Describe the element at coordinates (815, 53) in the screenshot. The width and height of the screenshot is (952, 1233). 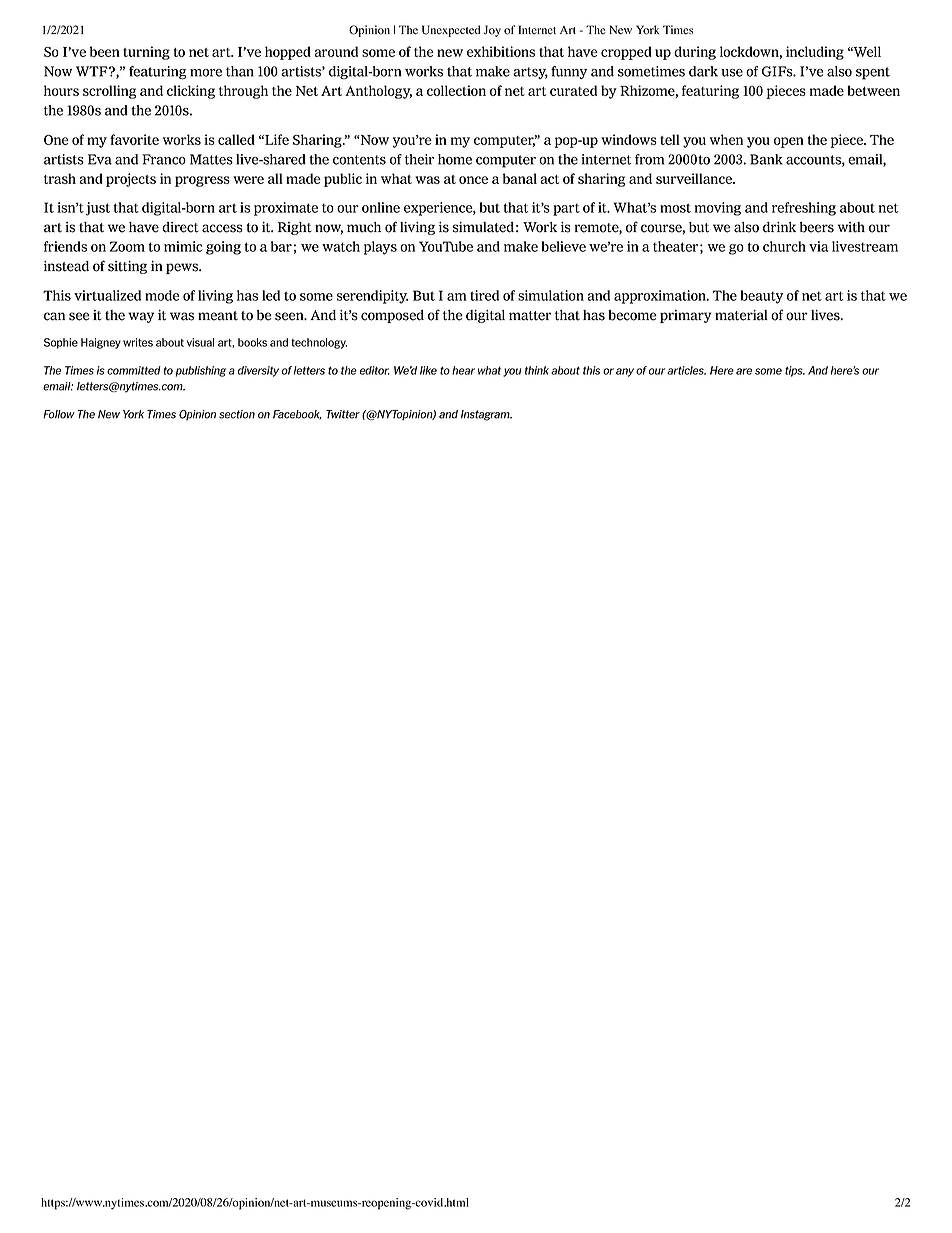
I see `including` at that location.
